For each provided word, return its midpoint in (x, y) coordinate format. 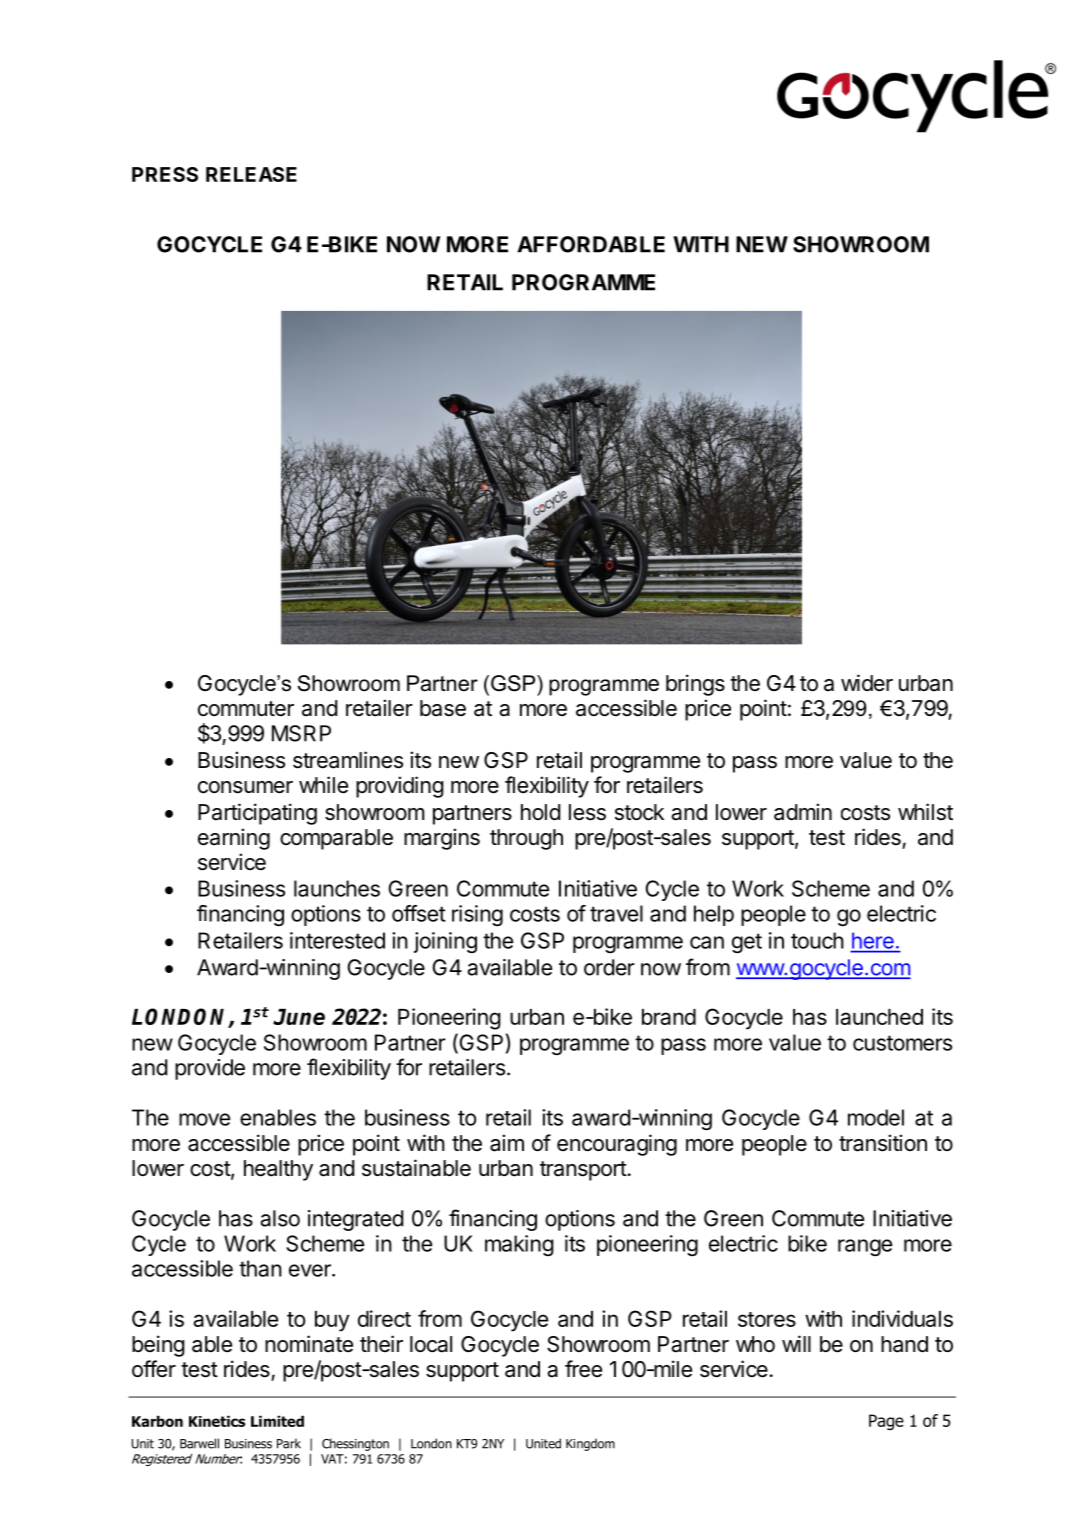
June (299, 1017)
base (443, 708)
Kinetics (217, 1421)
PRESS (165, 174)
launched (879, 1017)
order (609, 967)
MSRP (301, 733)
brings (695, 685)
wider (867, 683)
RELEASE (251, 174)
